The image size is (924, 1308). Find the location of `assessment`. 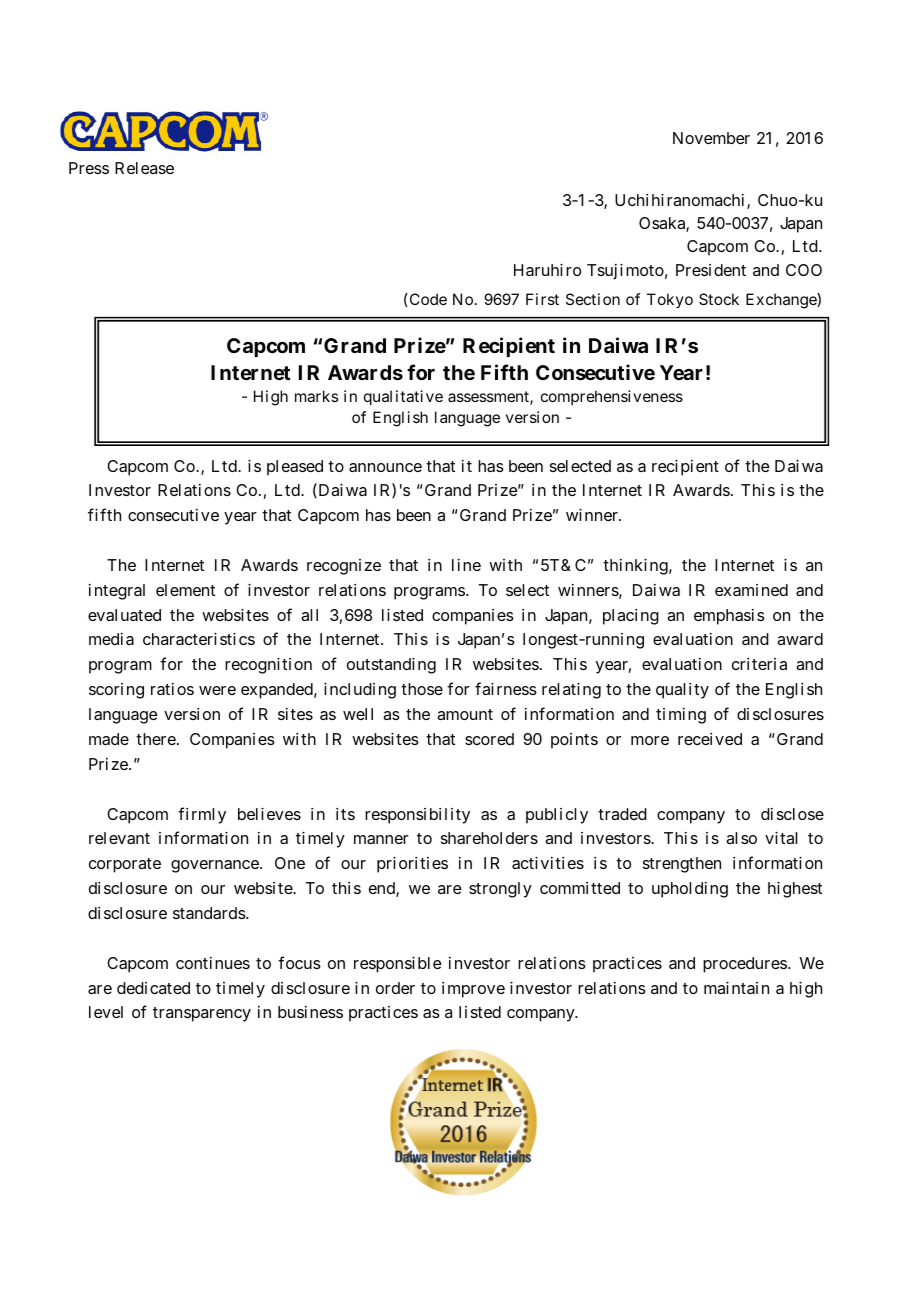

assessment is located at coordinates (489, 398).
